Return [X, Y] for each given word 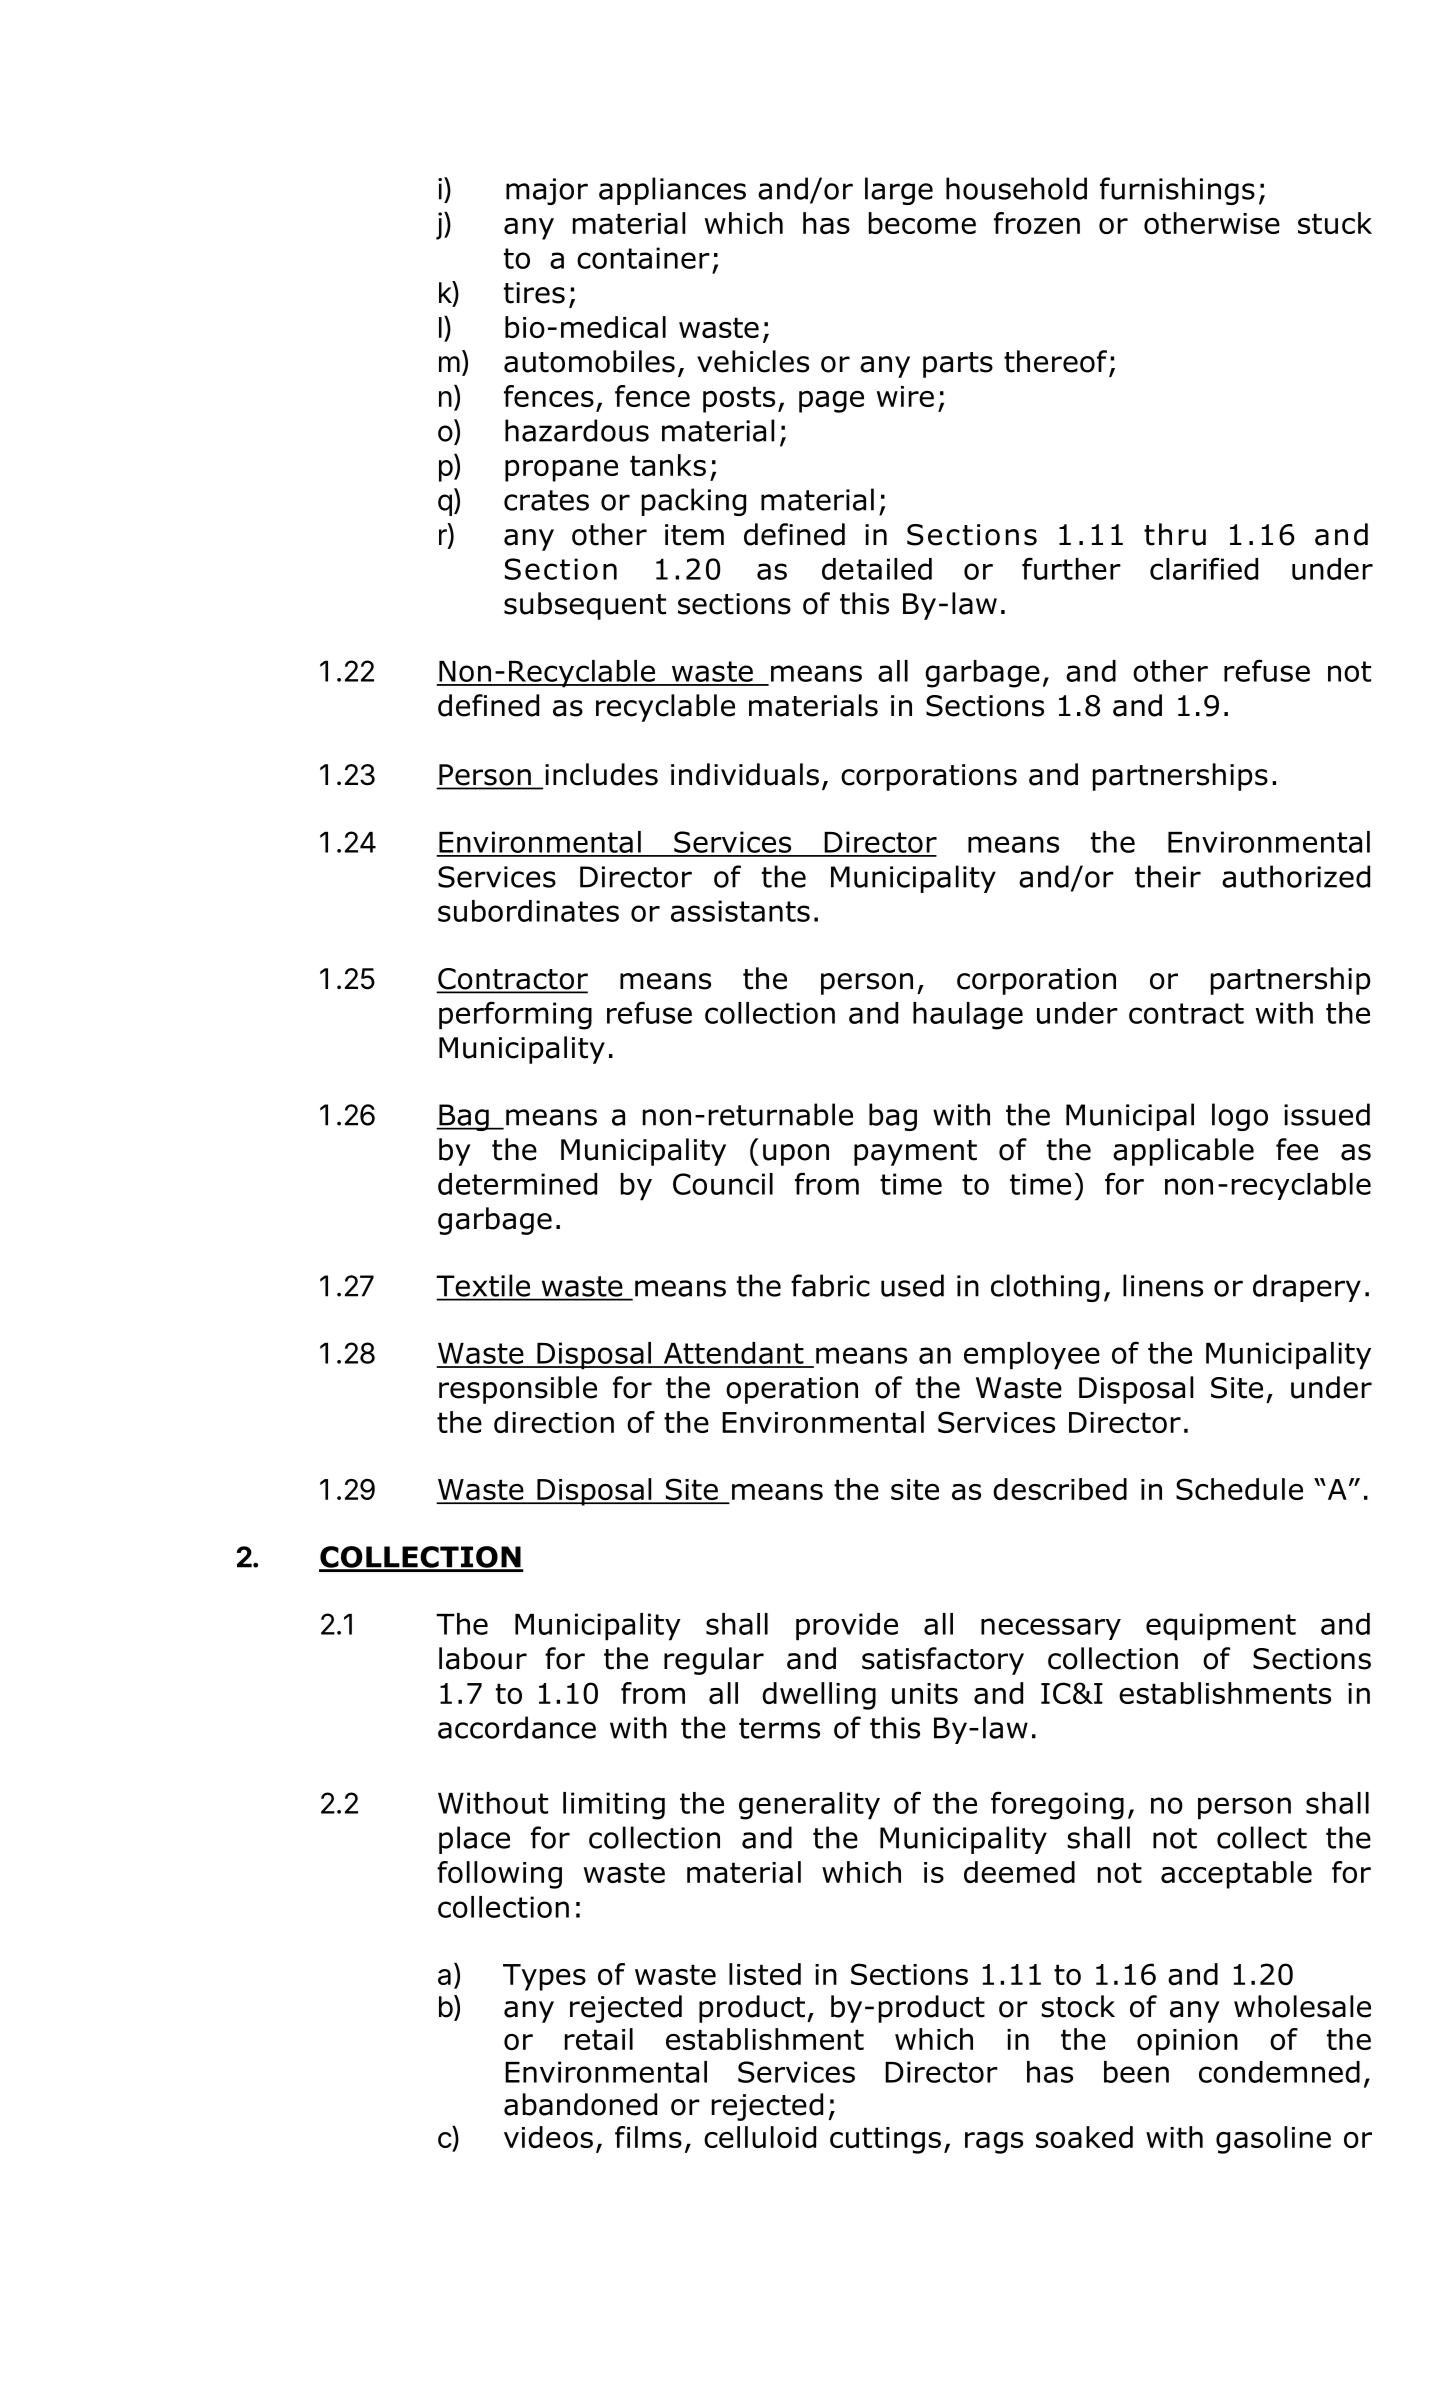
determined [517, 1184]
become [922, 223]
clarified [1204, 568]
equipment [1221, 1627]
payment [915, 1153]
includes [601, 774]
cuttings [885, 2140]
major [547, 191]
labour [483, 1658]
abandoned [580, 2104]
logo [1240, 1117]
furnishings [1177, 191]
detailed [877, 569]
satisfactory [943, 1661]
